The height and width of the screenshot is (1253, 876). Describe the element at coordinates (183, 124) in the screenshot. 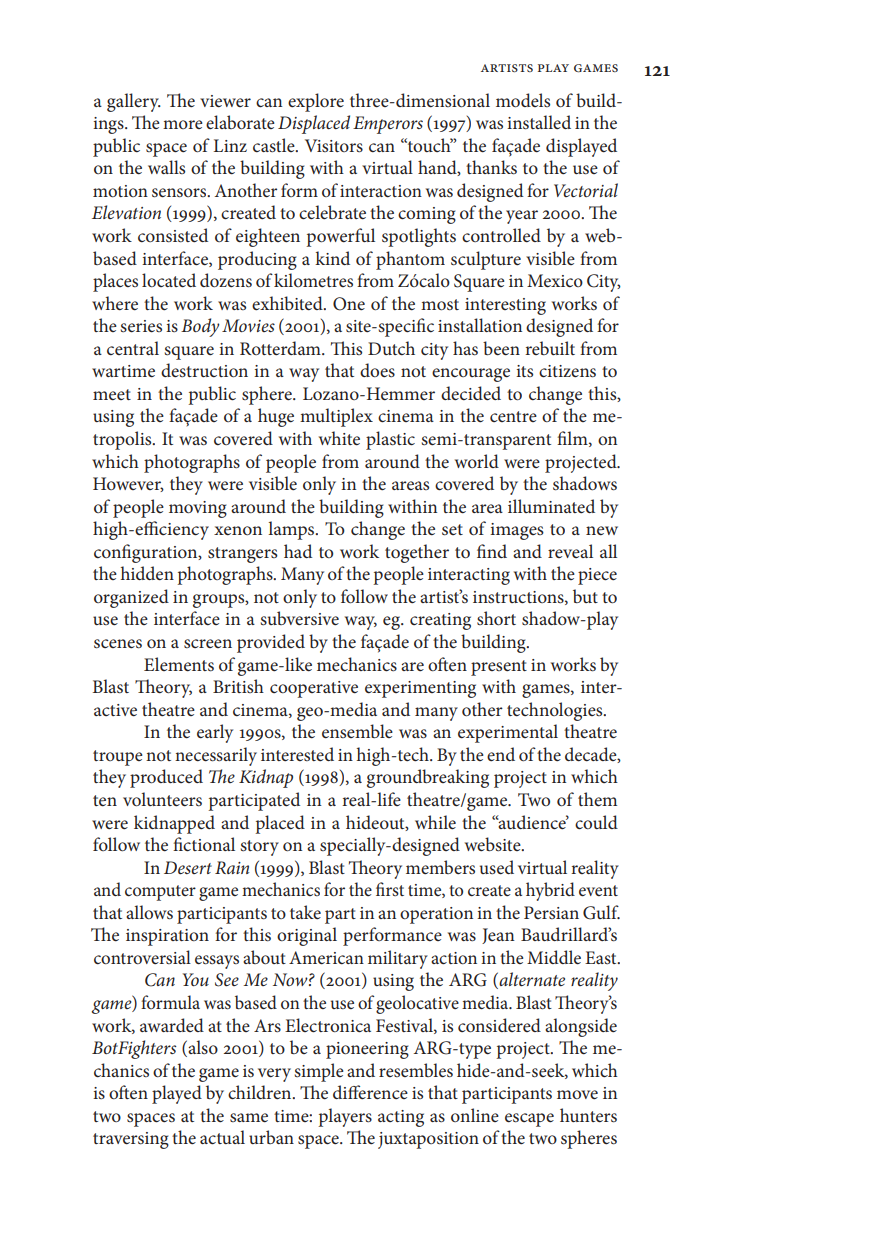

I see `more` at that location.
